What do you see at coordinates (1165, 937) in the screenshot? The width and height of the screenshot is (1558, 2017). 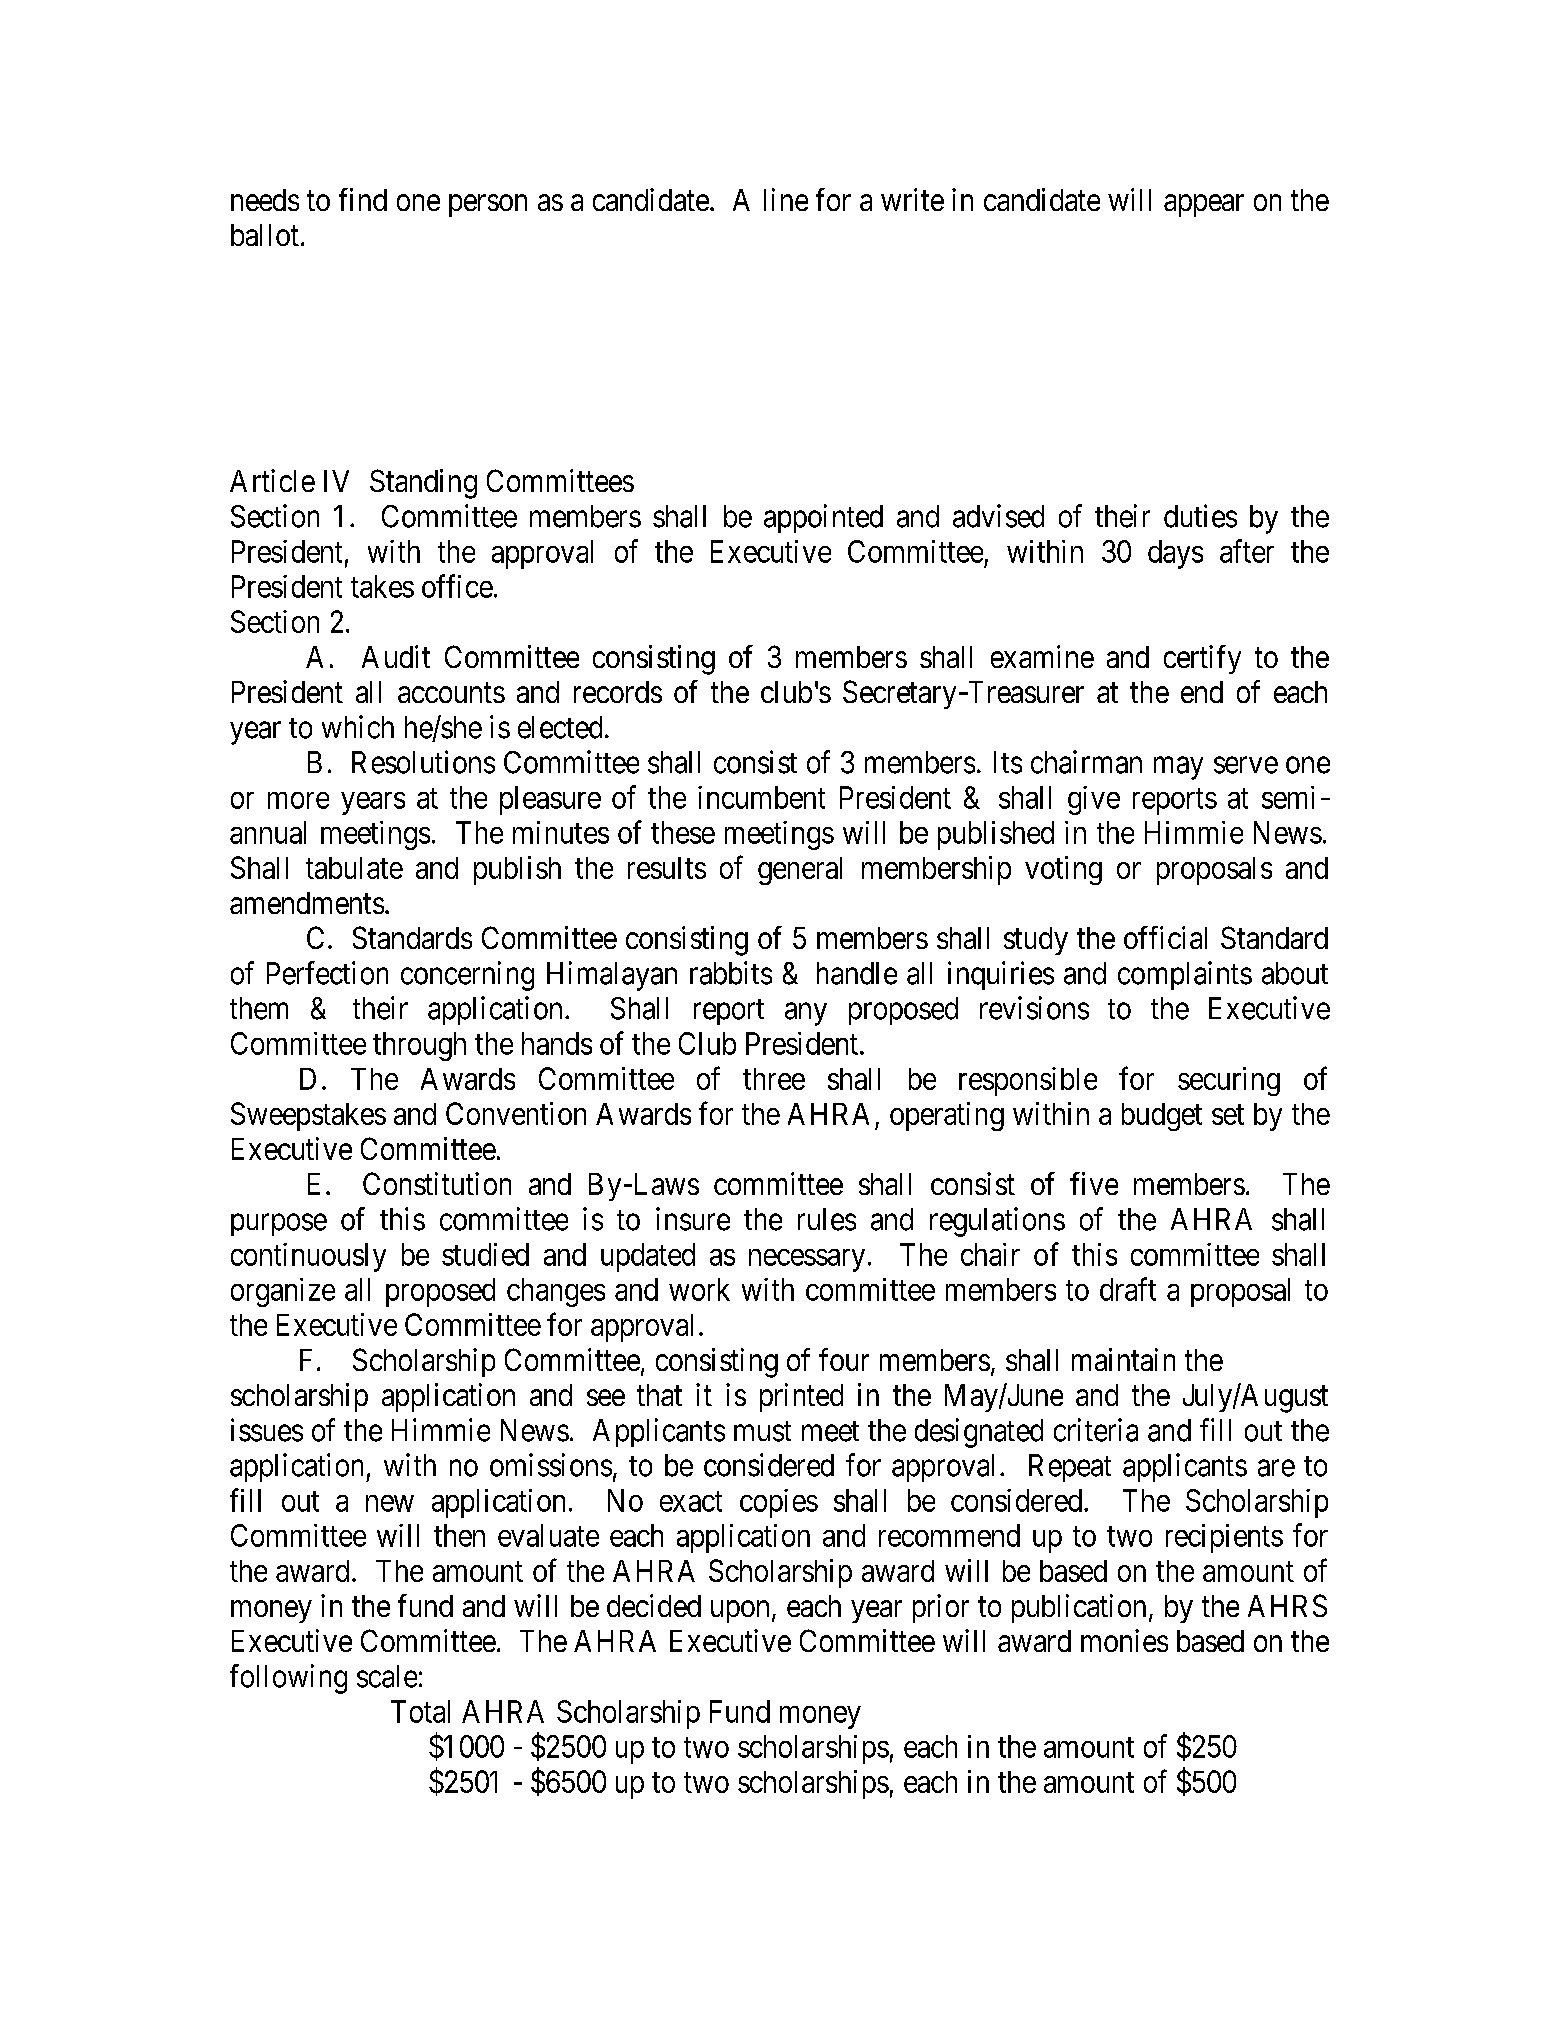 I see `official` at bounding box center [1165, 937].
